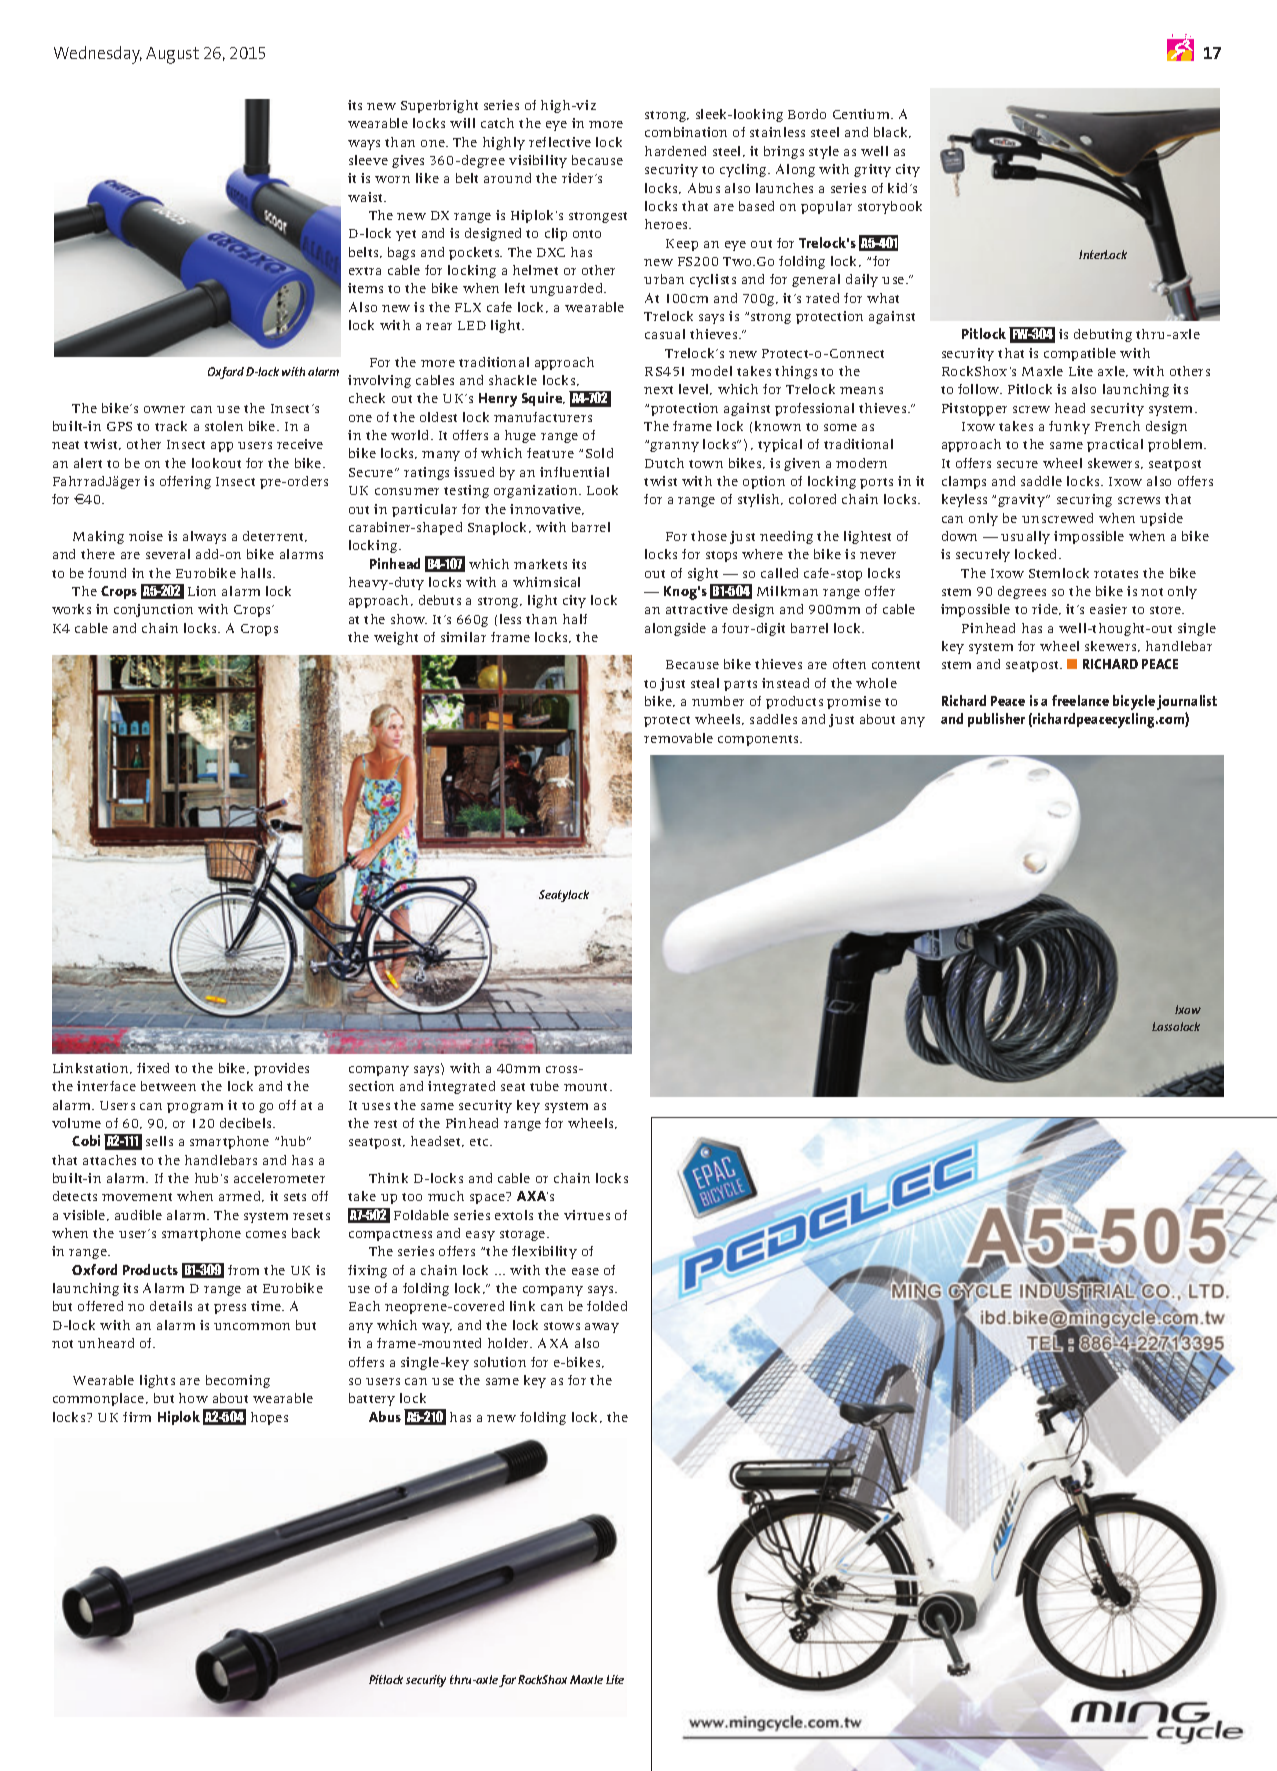  I want to click on conjunction, so click(153, 610).
